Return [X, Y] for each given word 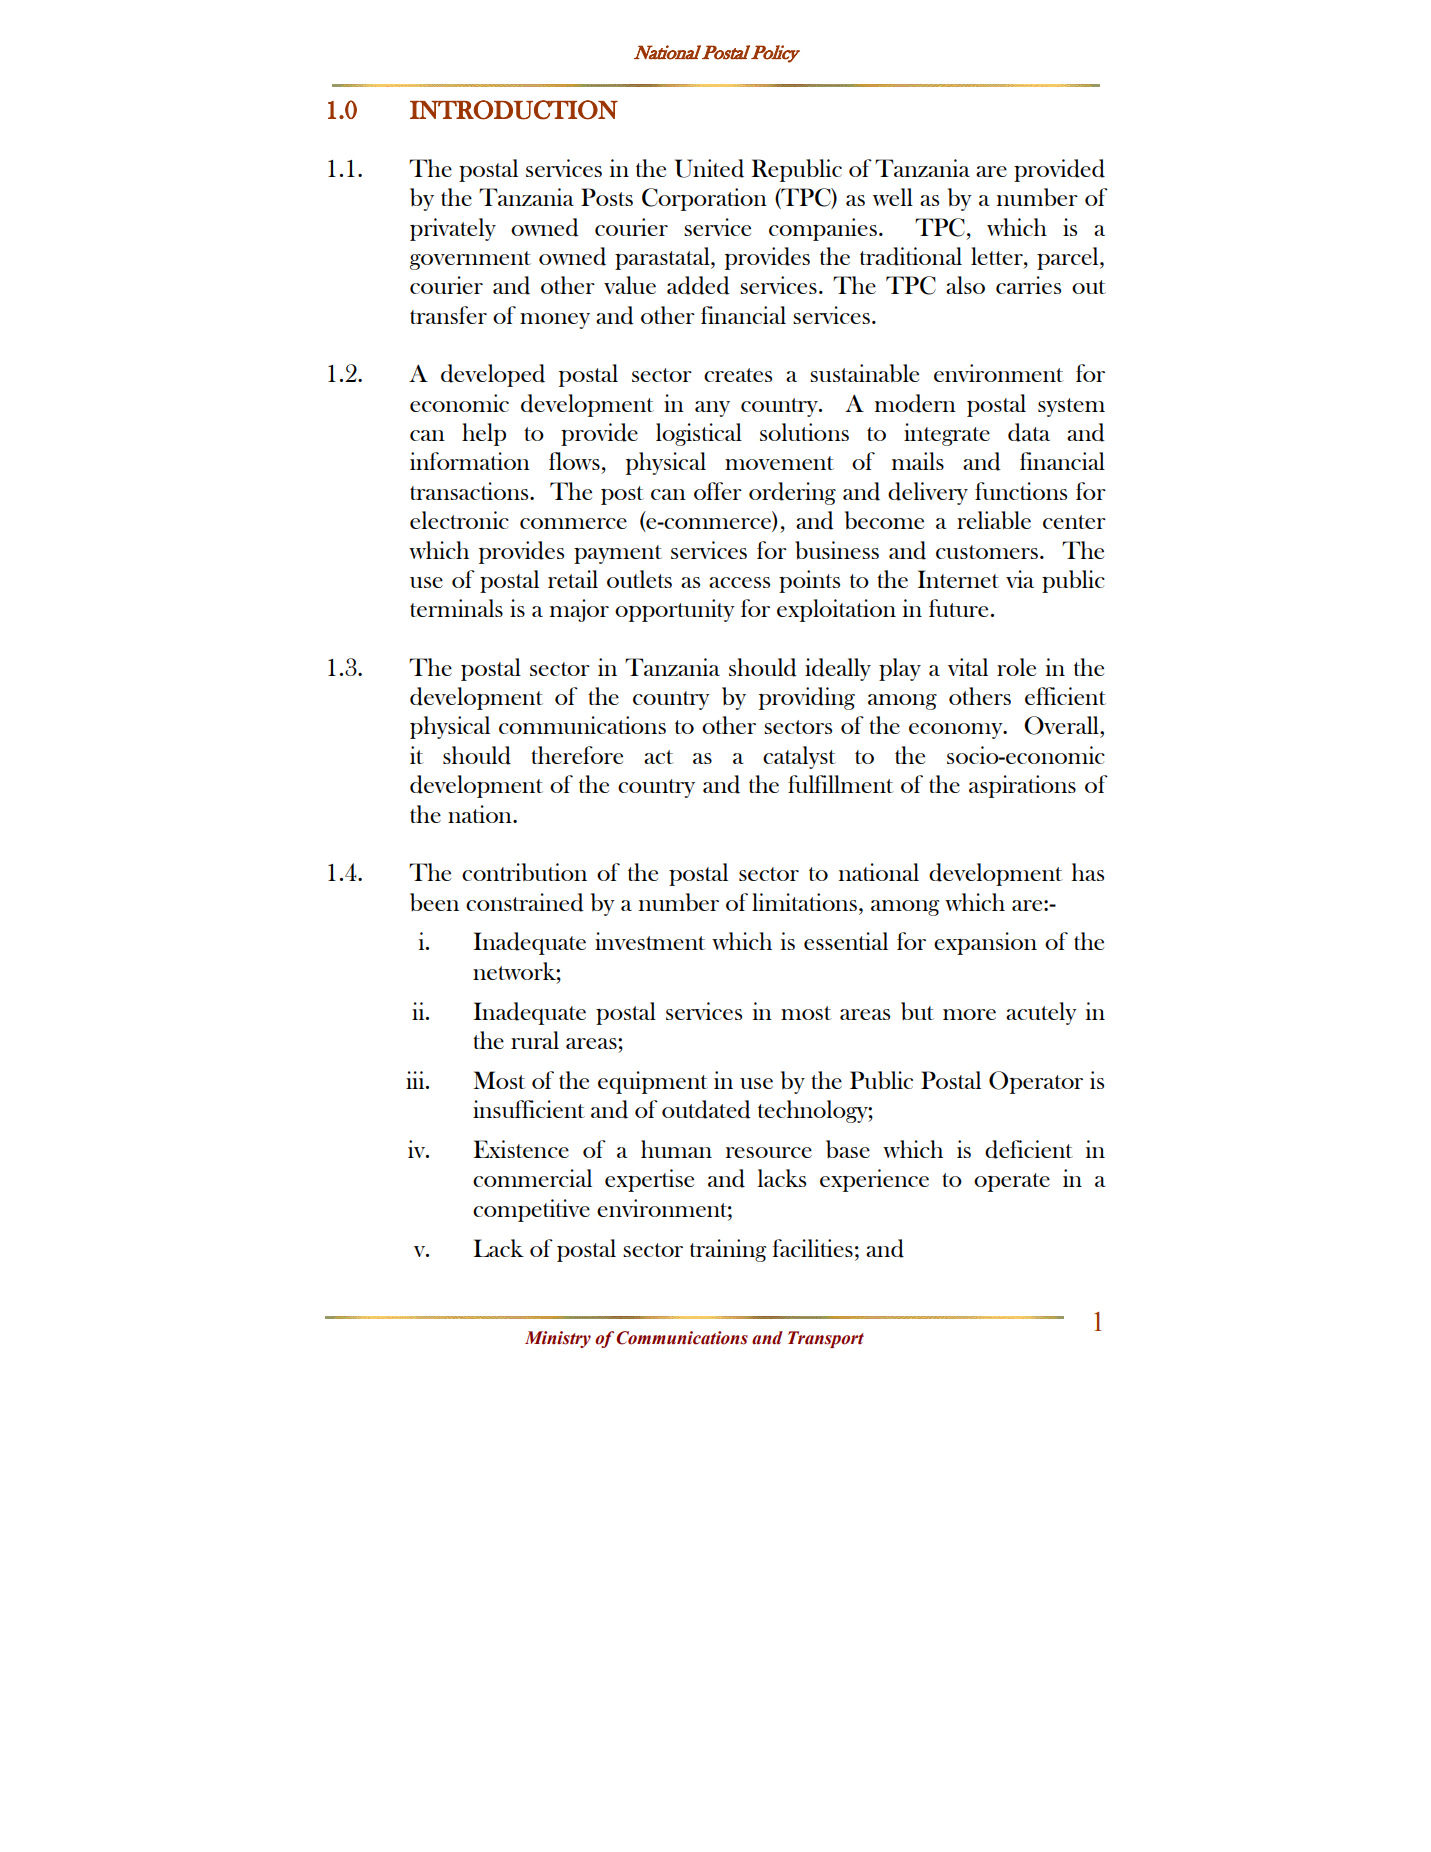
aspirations [1022, 786]
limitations [804, 902]
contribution [524, 872]
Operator [1036, 1082]
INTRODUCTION [514, 110]
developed [493, 375]
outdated [706, 1109]
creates [738, 375]
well [893, 197]
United [709, 168]
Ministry [558, 1339]
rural [535, 1040]
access [739, 582]
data [1029, 432]
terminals [456, 608]
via [1020, 579]
